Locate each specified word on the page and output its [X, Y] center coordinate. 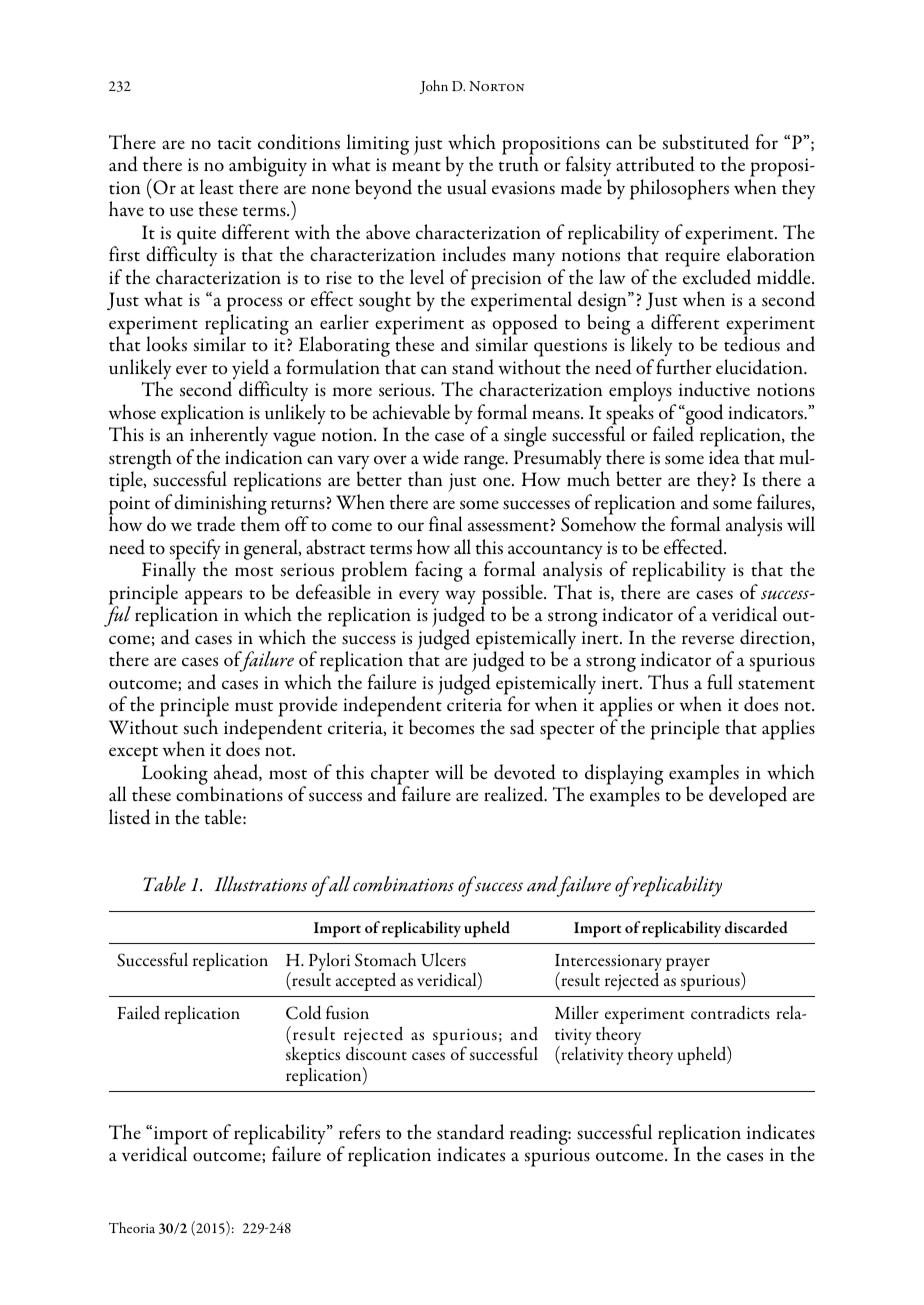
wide [440, 457]
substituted [705, 142]
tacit [234, 142]
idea [724, 457]
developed [748, 796]
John [433, 87]
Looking [173, 776]
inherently [229, 438]
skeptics [313, 1056]
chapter [400, 775]
